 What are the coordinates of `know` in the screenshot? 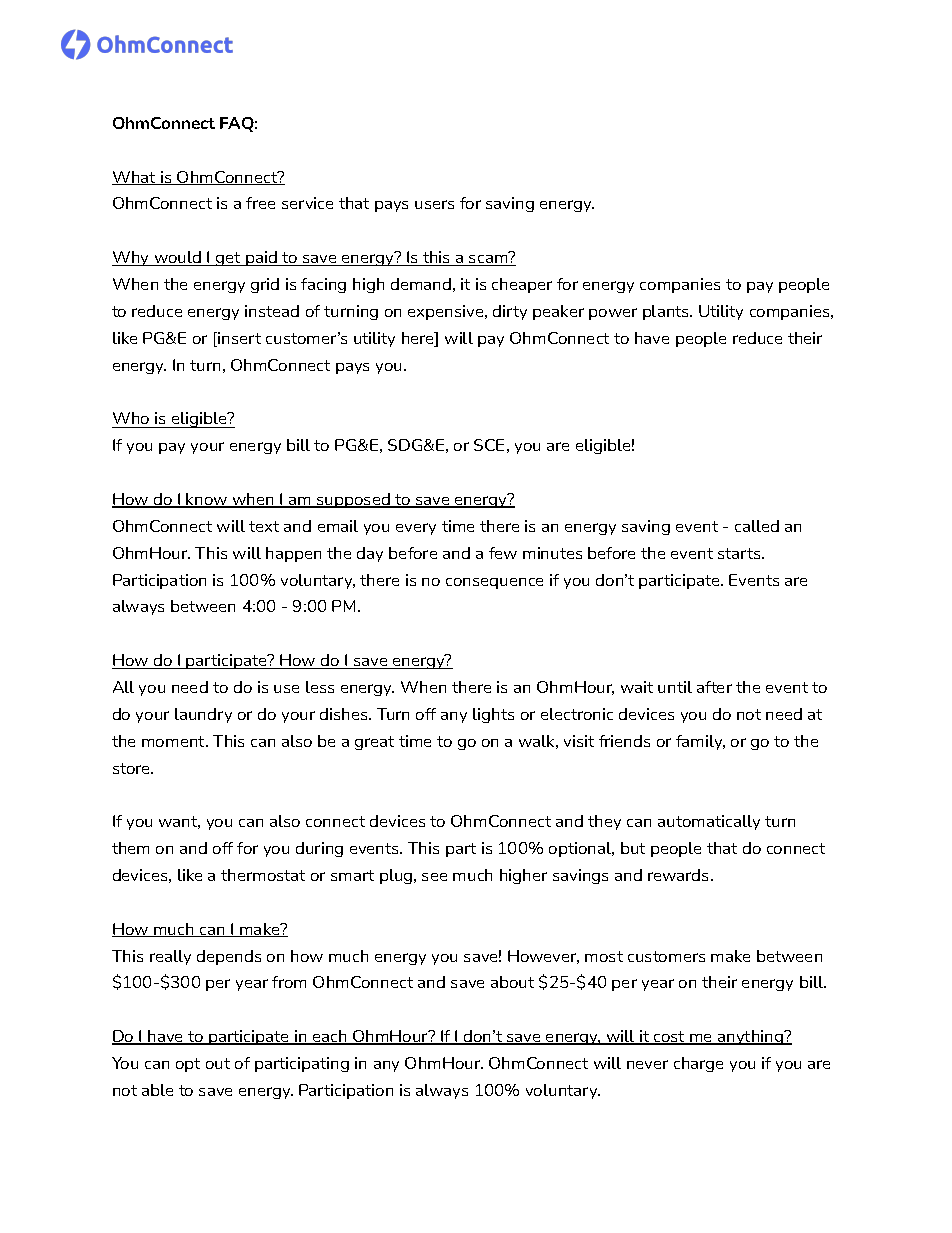 It's located at (207, 500).
